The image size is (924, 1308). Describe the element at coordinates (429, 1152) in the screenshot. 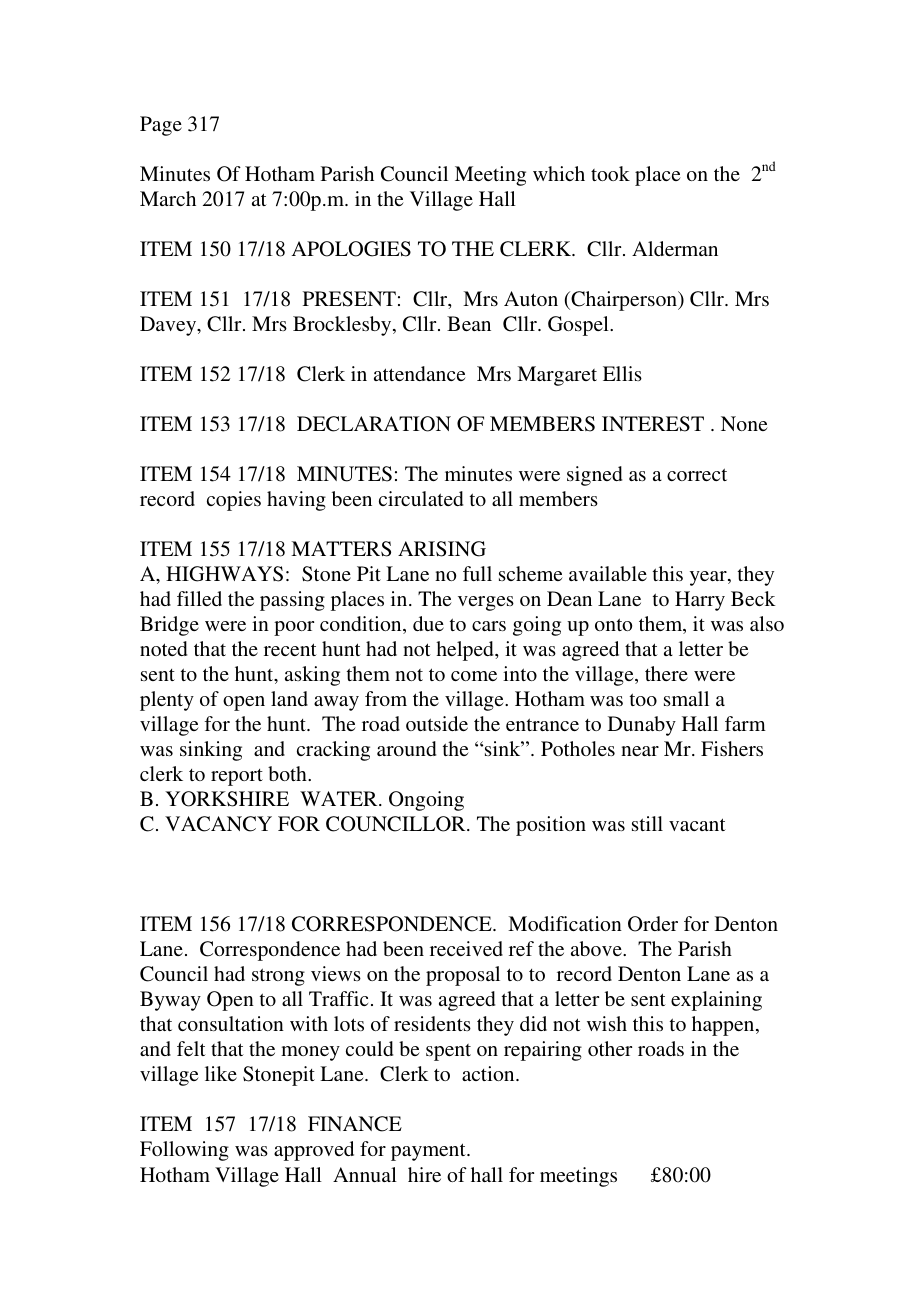

I see `payment` at that location.
